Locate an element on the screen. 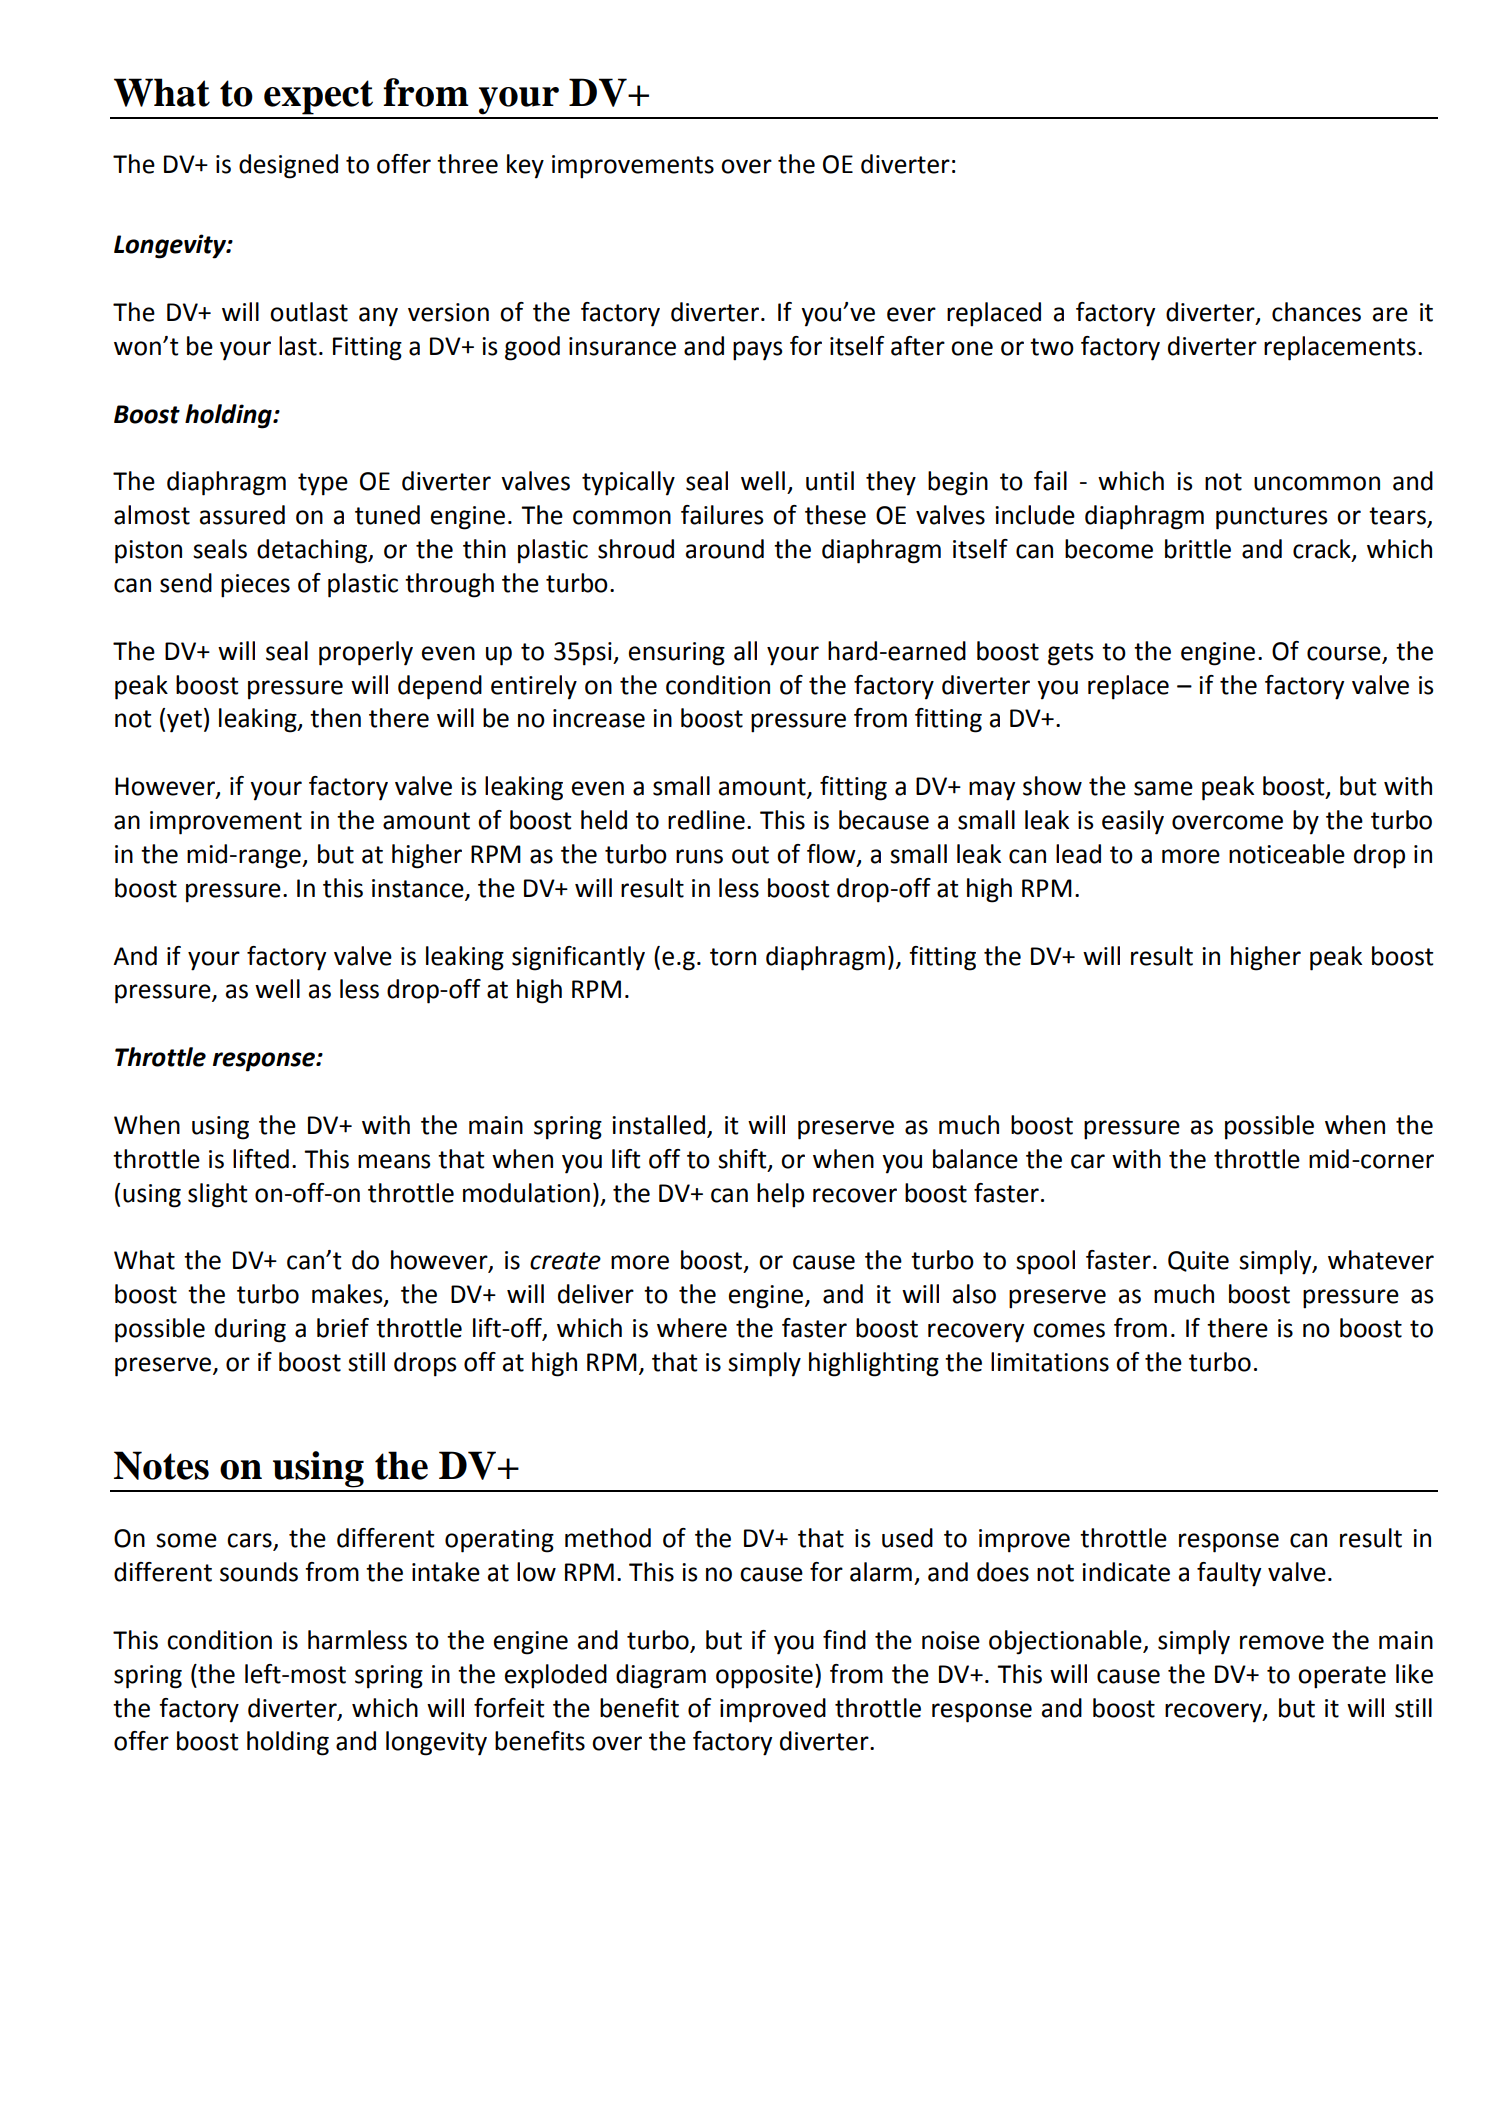 This screenshot has height=2124, width=1502. detaching is located at coordinates (313, 551).
